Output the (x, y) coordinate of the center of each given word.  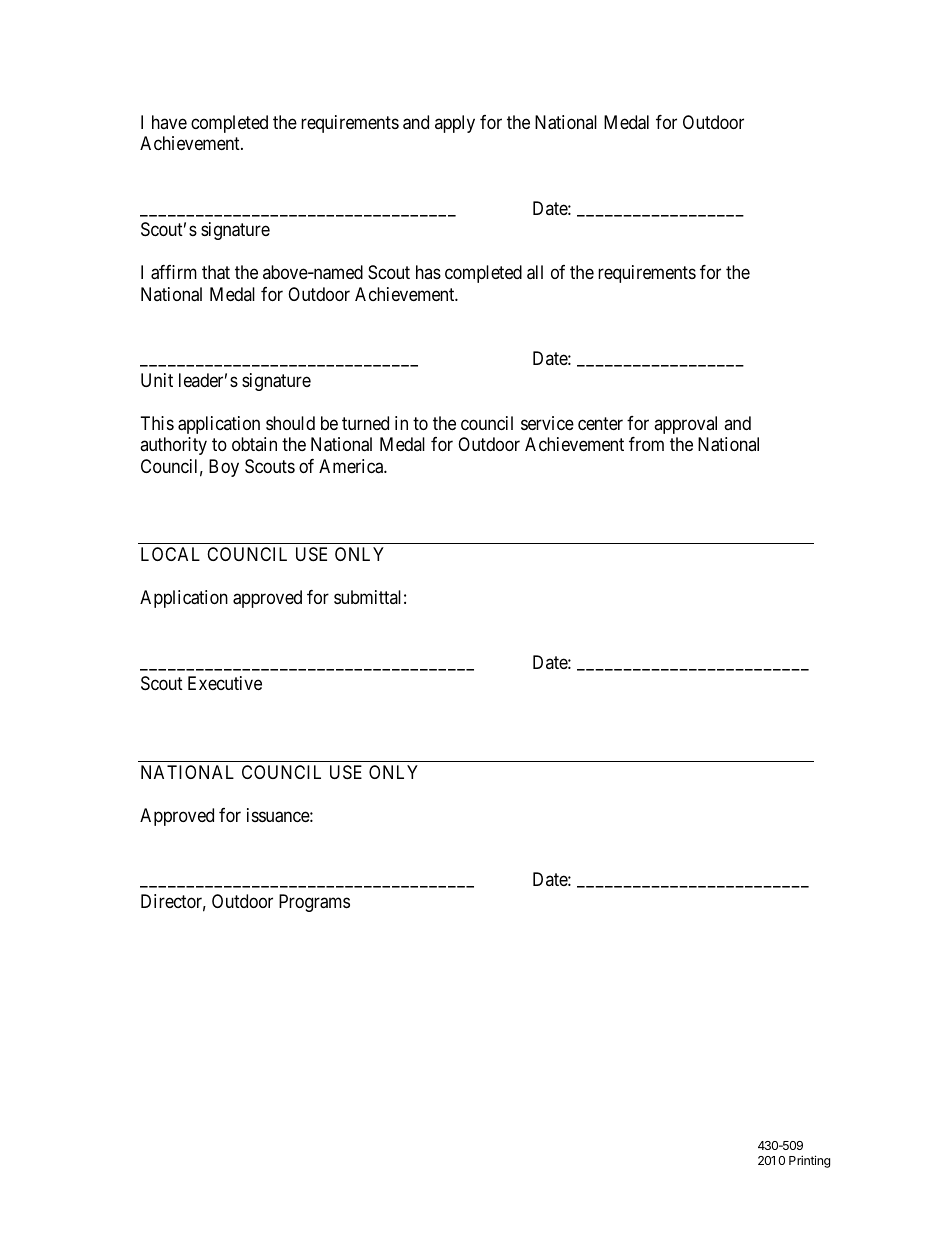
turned (365, 423)
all (535, 272)
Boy (224, 468)
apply (455, 124)
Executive (225, 683)
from (646, 444)
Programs (314, 903)
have (169, 122)
